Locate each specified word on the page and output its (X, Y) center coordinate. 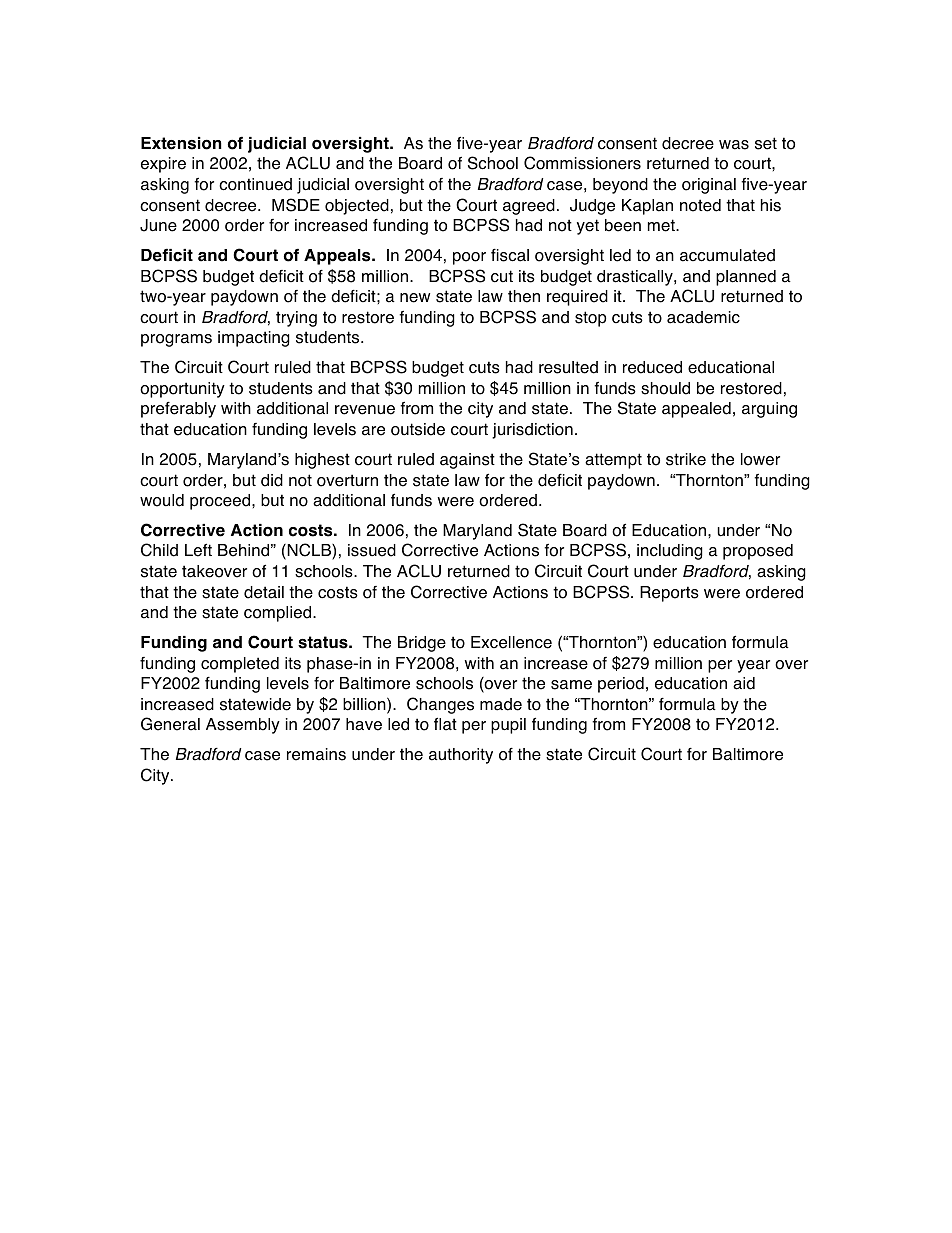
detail (264, 592)
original (709, 186)
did (272, 480)
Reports (669, 594)
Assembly (243, 726)
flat (445, 724)
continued (255, 184)
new (415, 298)
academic (703, 317)
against (467, 461)
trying (296, 319)
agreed (529, 207)
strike (686, 459)
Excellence (511, 642)
